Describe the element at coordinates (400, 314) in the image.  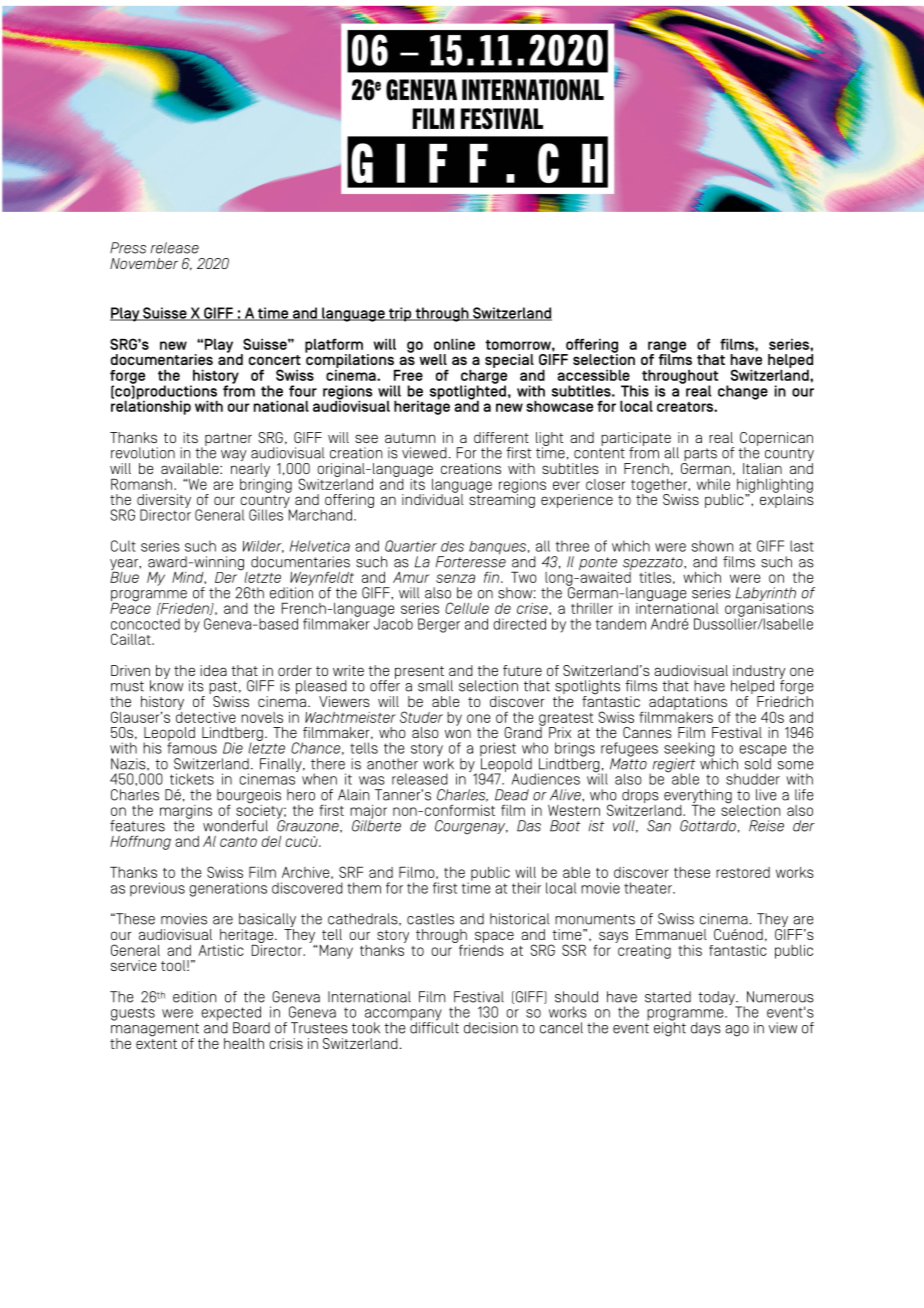
I see `trip` at that location.
